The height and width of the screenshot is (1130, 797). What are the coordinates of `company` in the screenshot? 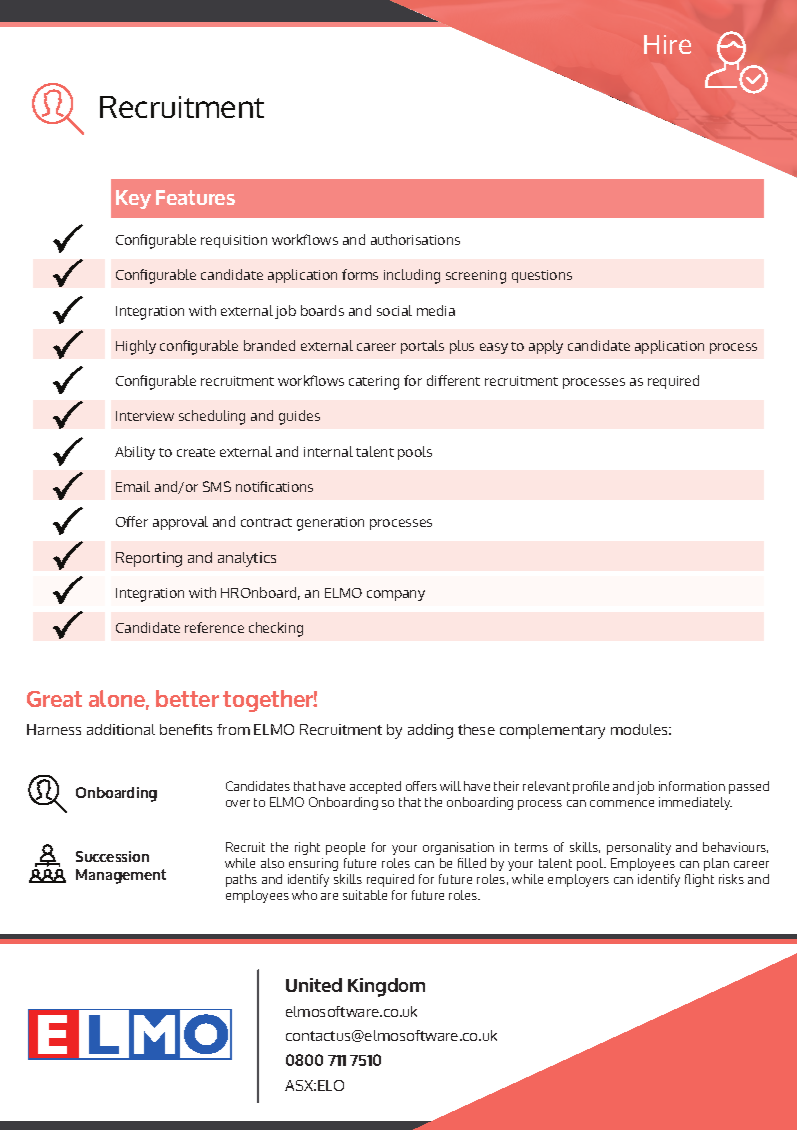 It's located at (396, 595).
